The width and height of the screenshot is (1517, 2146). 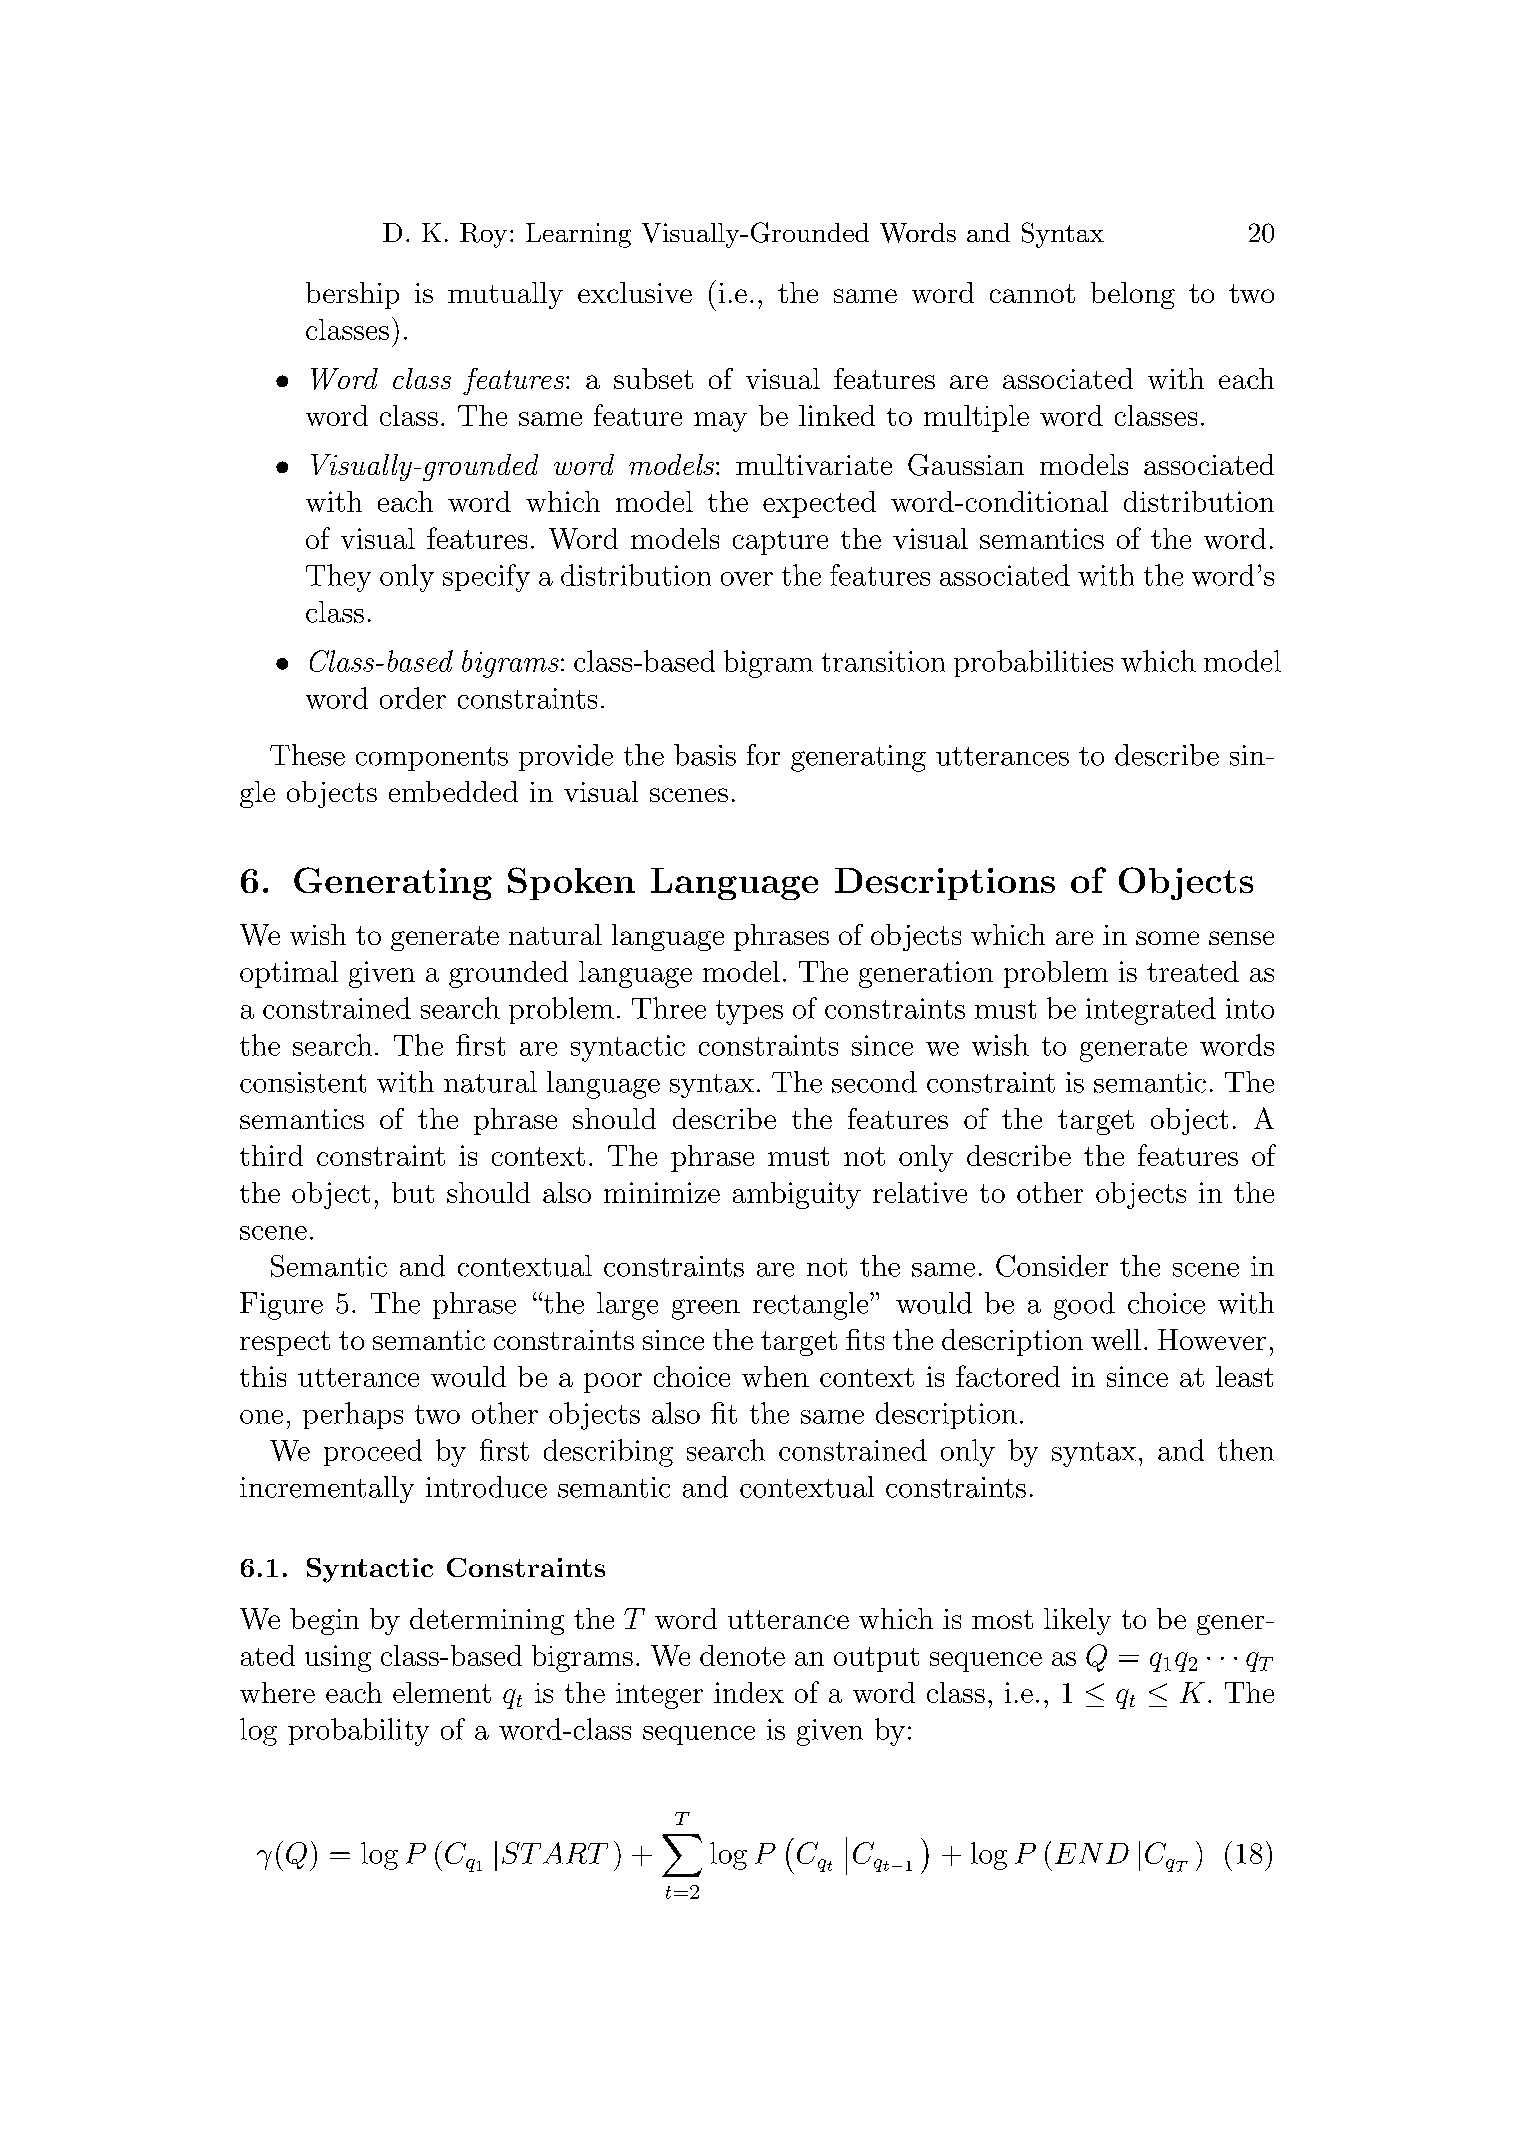 What do you see at coordinates (635, 292) in the screenshot?
I see `exclusive` at bounding box center [635, 292].
